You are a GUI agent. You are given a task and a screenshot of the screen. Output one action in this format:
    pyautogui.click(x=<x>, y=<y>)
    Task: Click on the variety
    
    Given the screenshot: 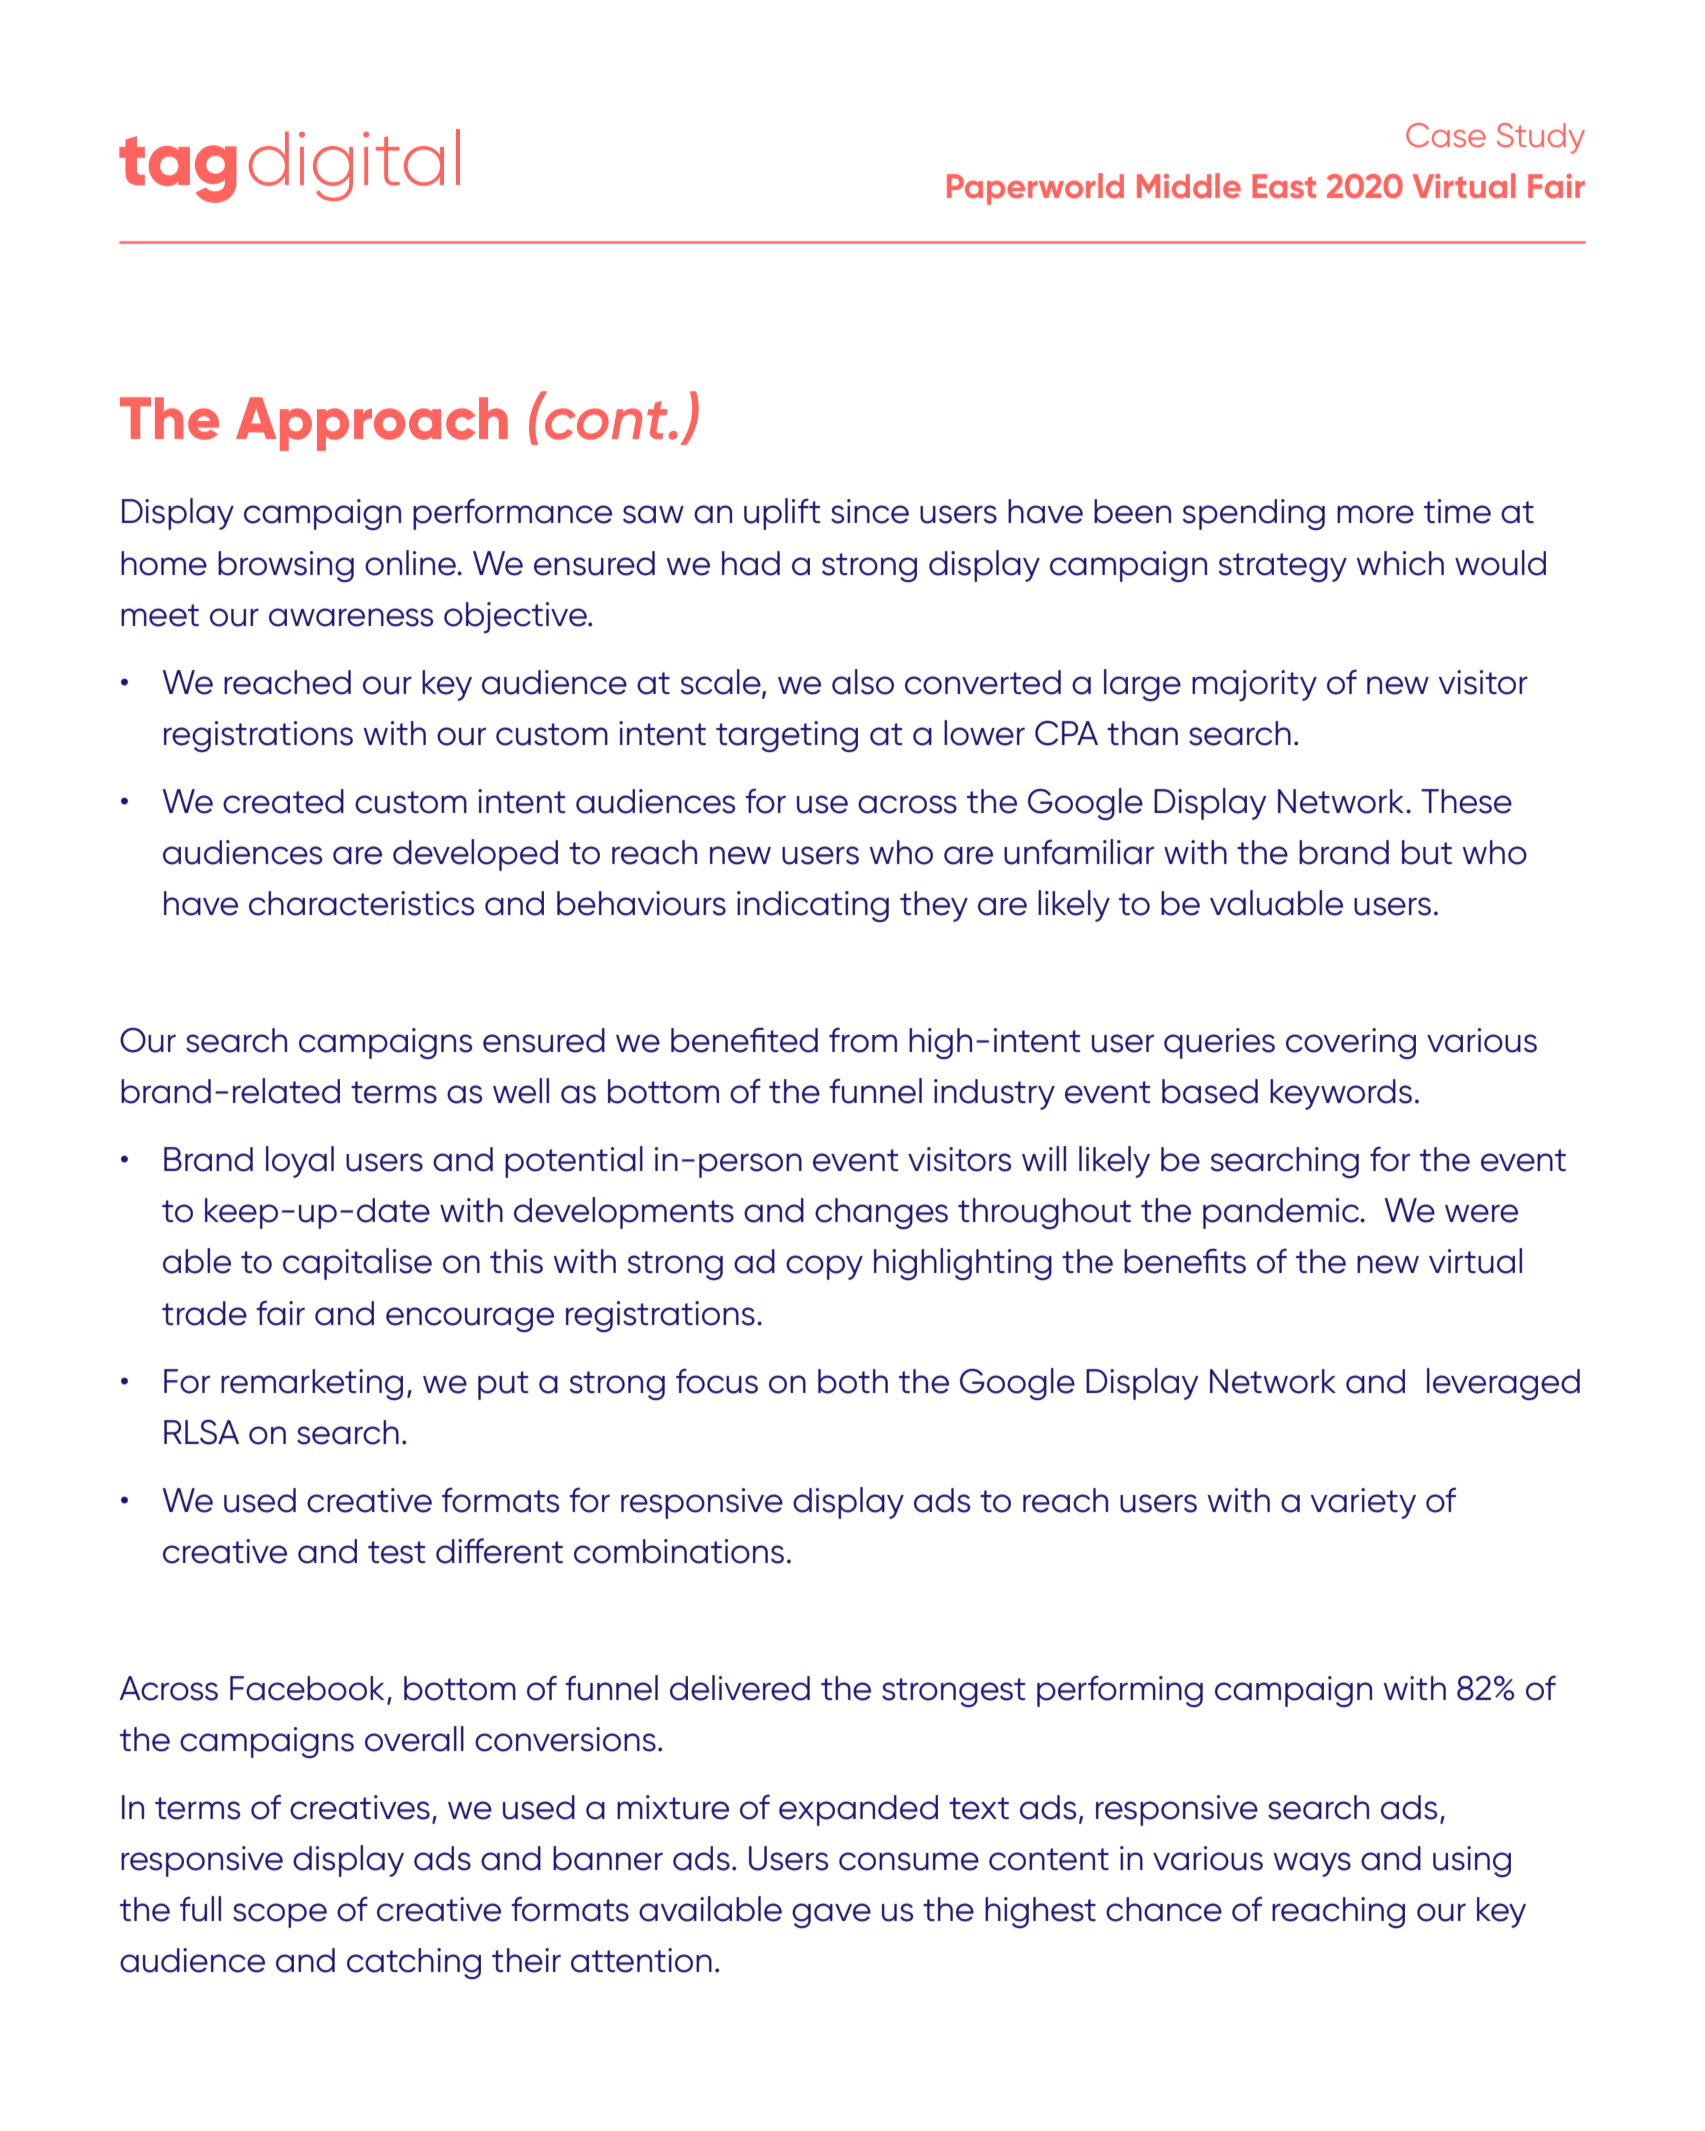 What is the action you would take?
    pyautogui.click(x=1363, y=1503)
